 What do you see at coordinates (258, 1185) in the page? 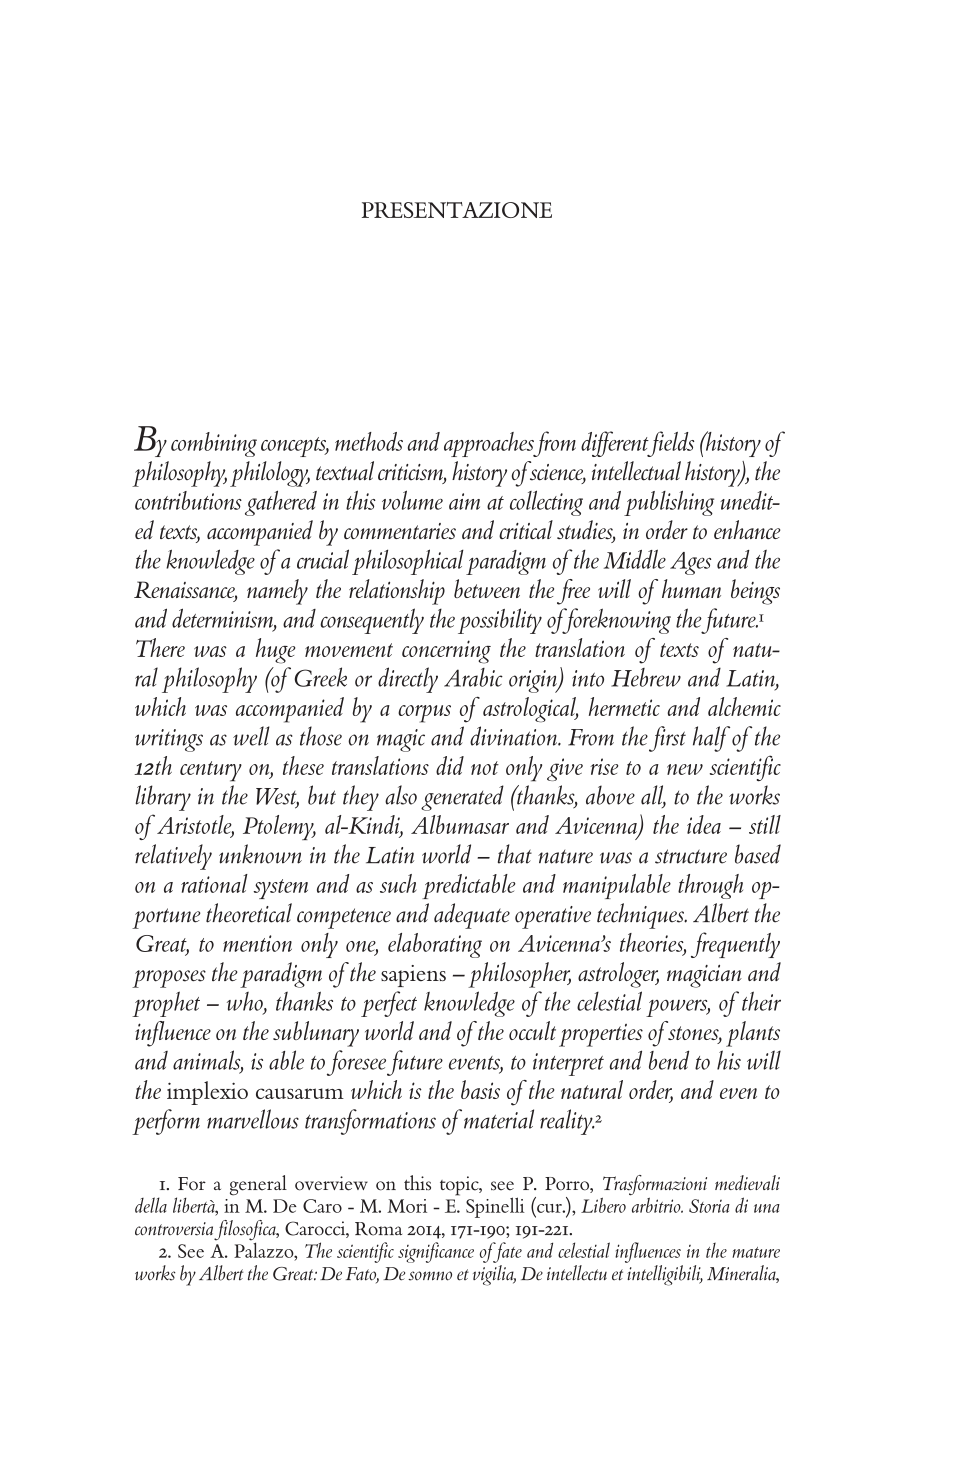
I see `general` at bounding box center [258, 1185].
